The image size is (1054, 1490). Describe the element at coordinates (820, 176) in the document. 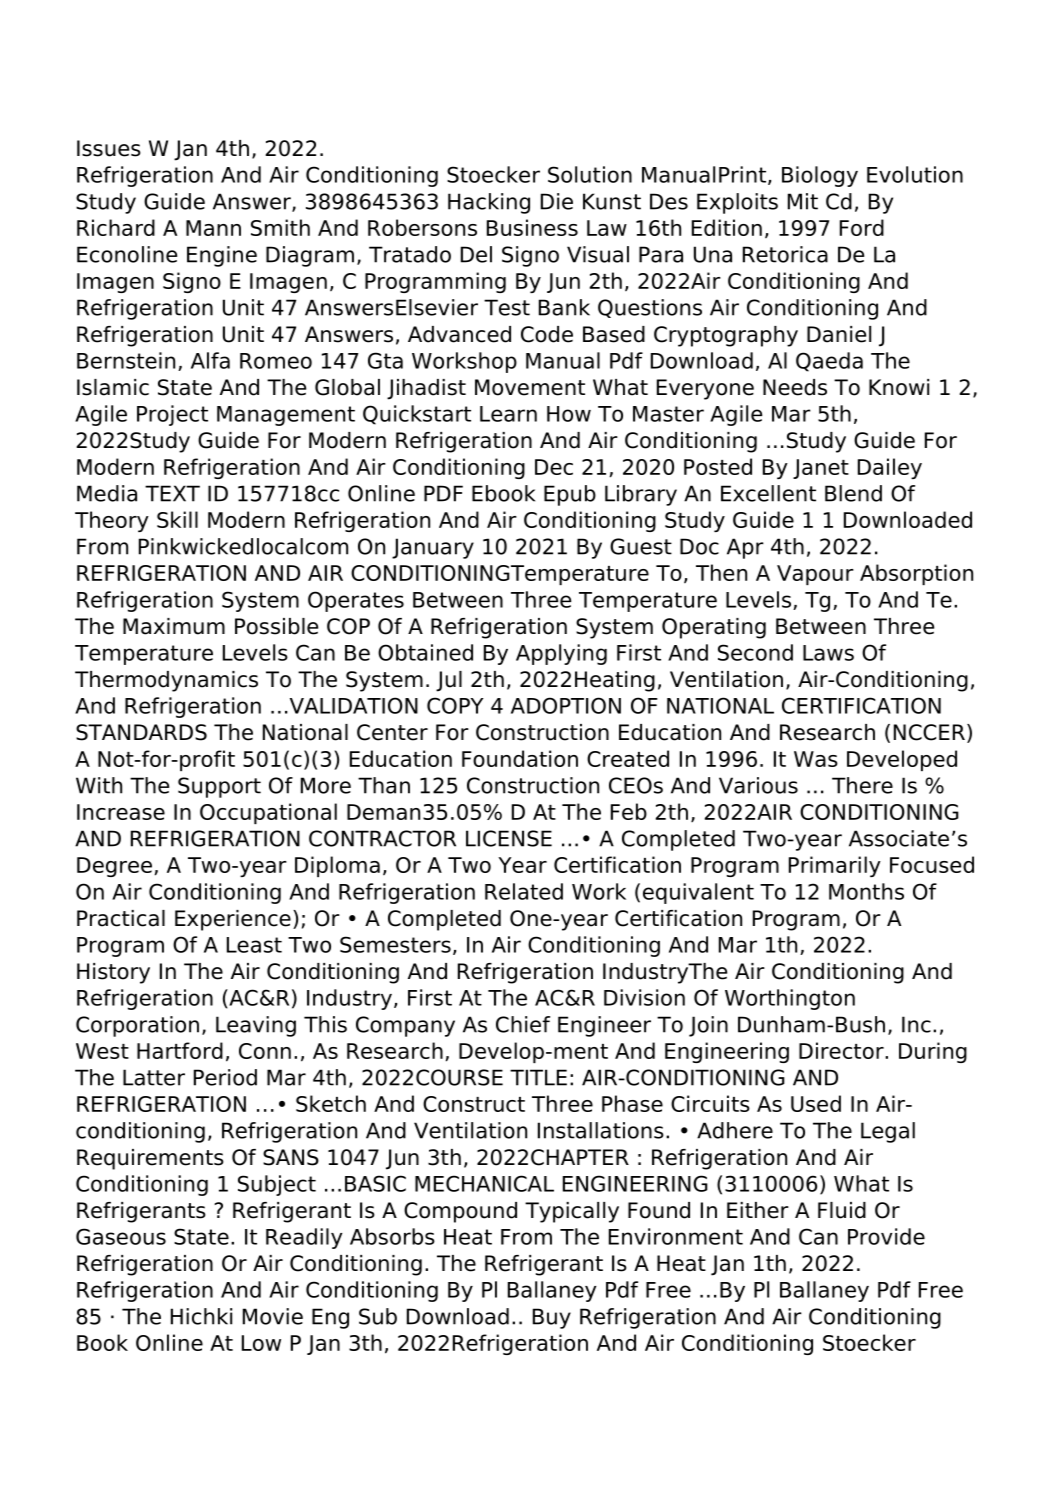

I see `Biology` at that location.
